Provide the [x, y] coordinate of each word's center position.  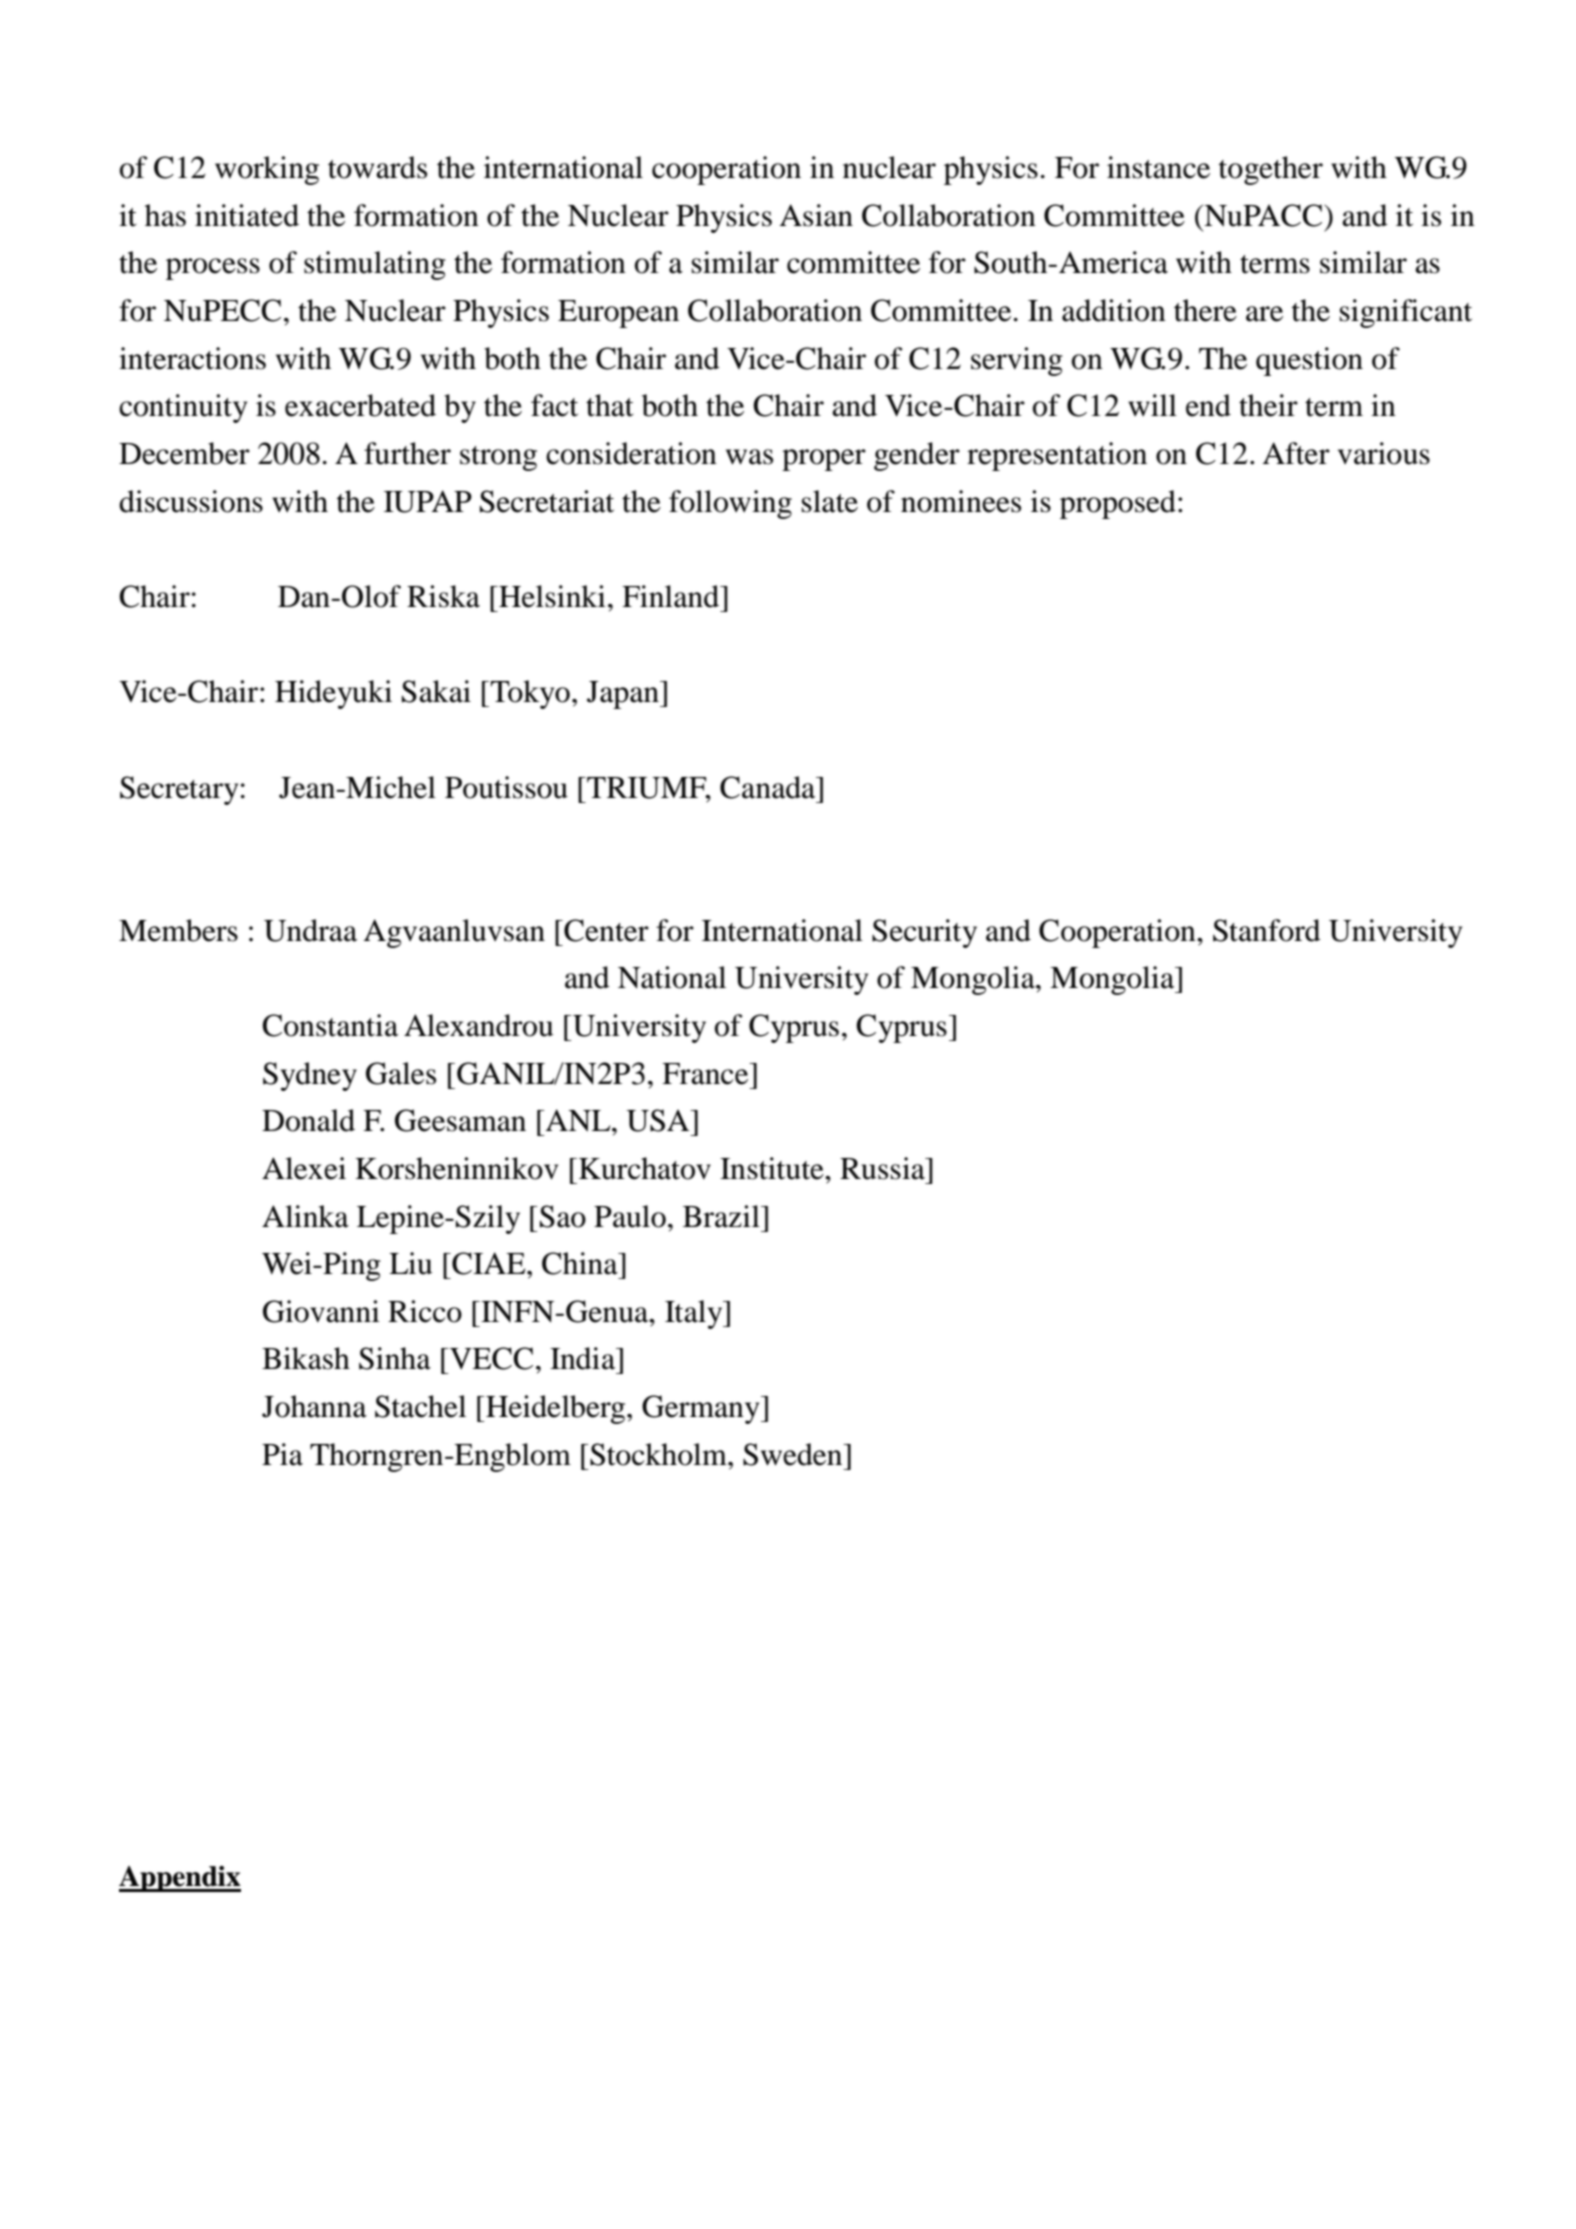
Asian [816, 215]
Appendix [180, 1879]
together [1271, 170]
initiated [247, 215]
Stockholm [658, 1454]
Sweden [794, 1454]
